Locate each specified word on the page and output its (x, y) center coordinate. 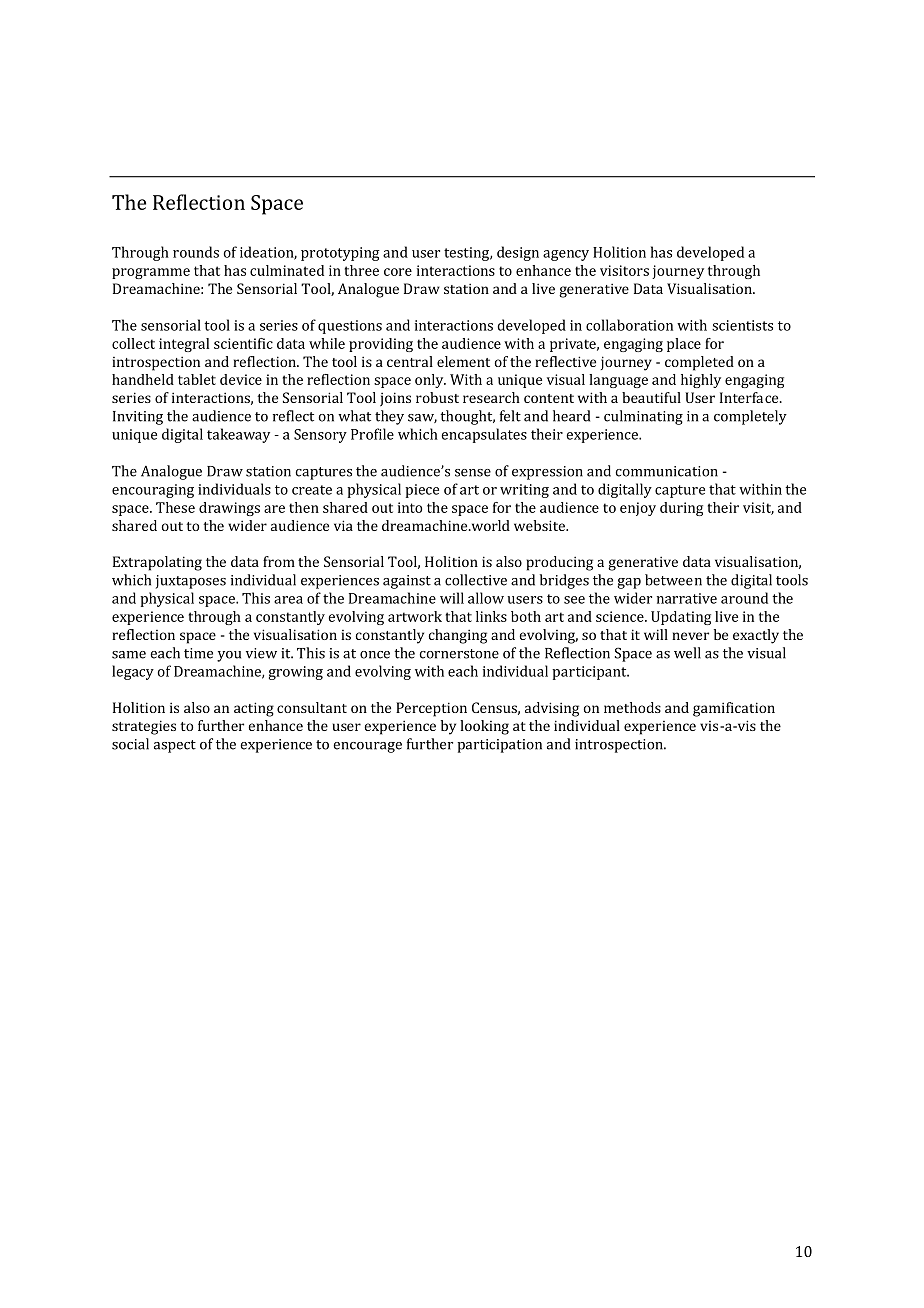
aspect (175, 746)
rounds (196, 252)
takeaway (238, 435)
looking (484, 727)
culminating (643, 417)
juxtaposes (191, 582)
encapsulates (484, 435)
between (673, 580)
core (398, 272)
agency (566, 255)
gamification (734, 709)
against (407, 582)
